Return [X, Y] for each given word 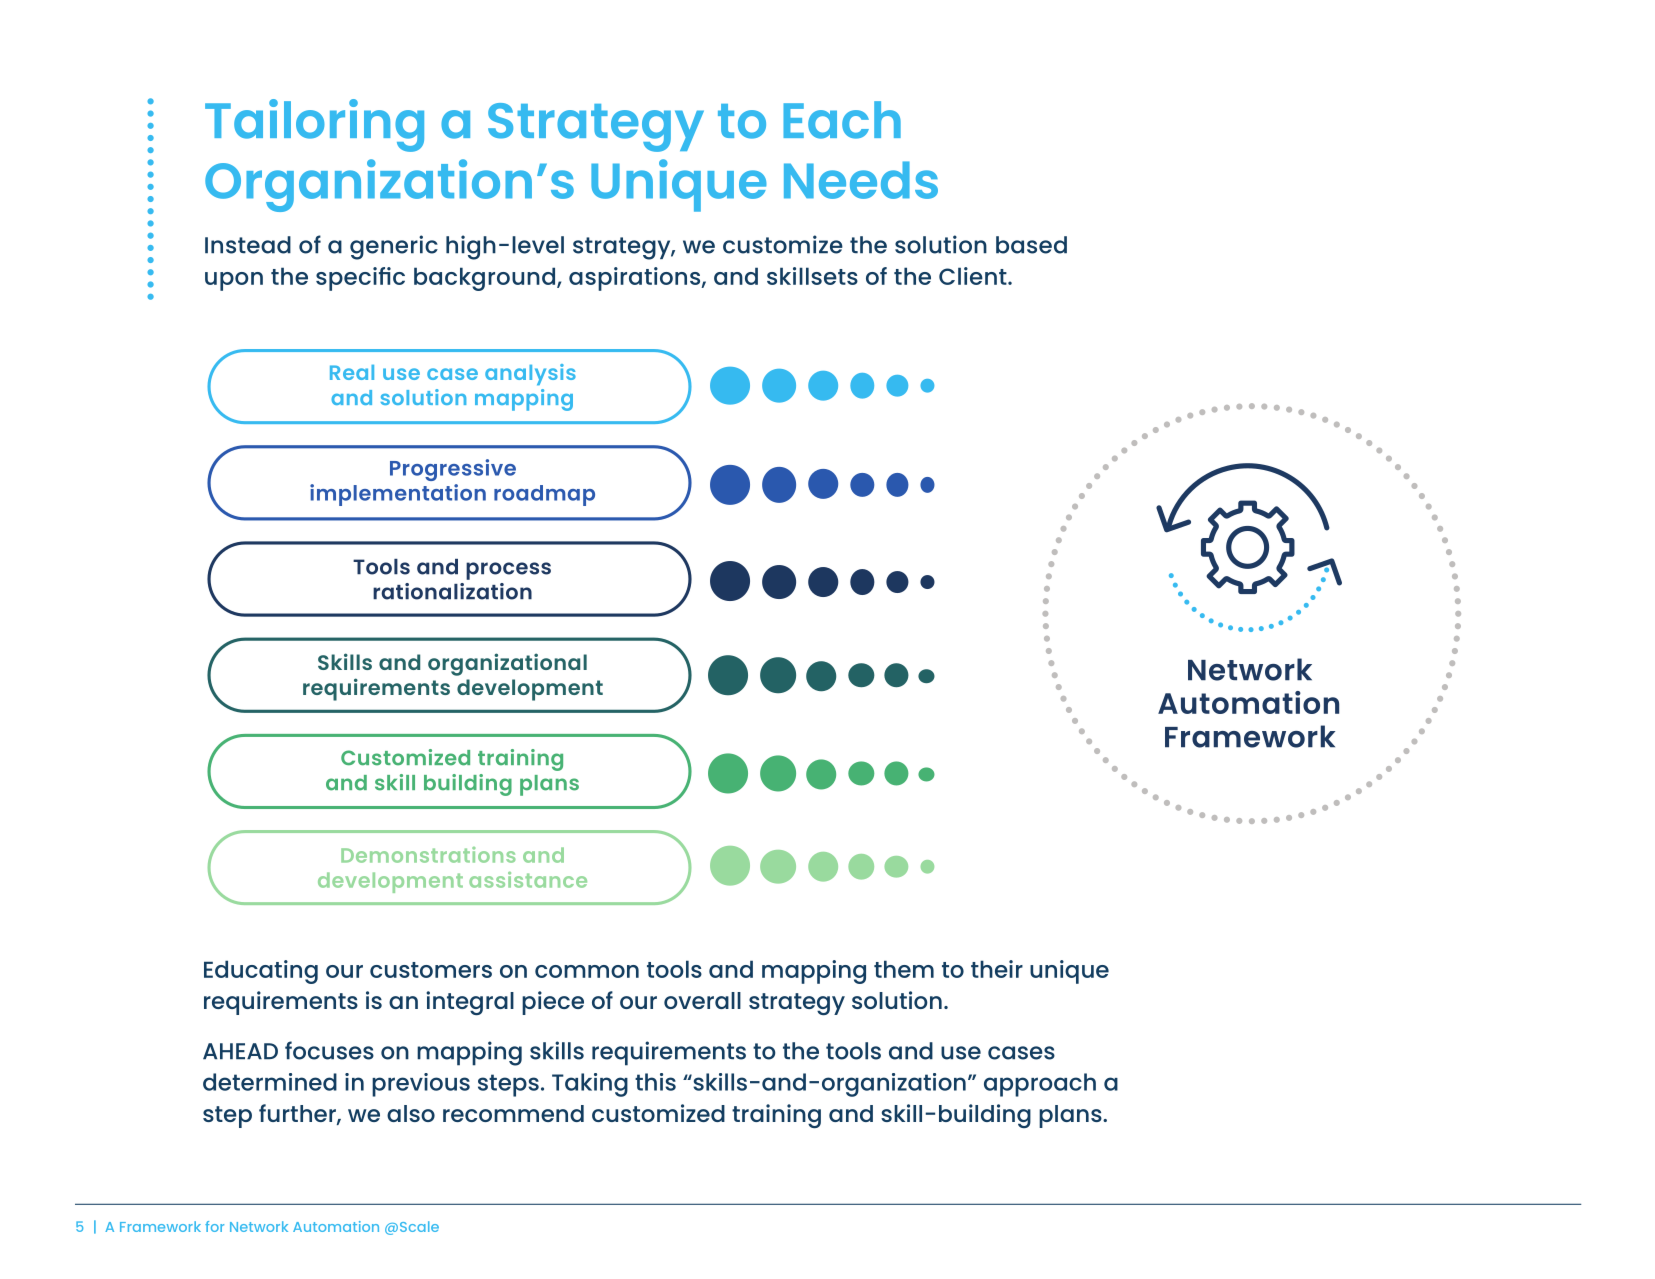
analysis [530, 374]
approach [1040, 1085]
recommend [513, 1113]
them [904, 969]
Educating [261, 972]
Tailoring [314, 125]
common [587, 971]
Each [842, 120]
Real [352, 372]
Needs [861, 180]
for [214, 1226]
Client [974, 276]
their [997, 969]
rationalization [452, 591]
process [508, 571]
